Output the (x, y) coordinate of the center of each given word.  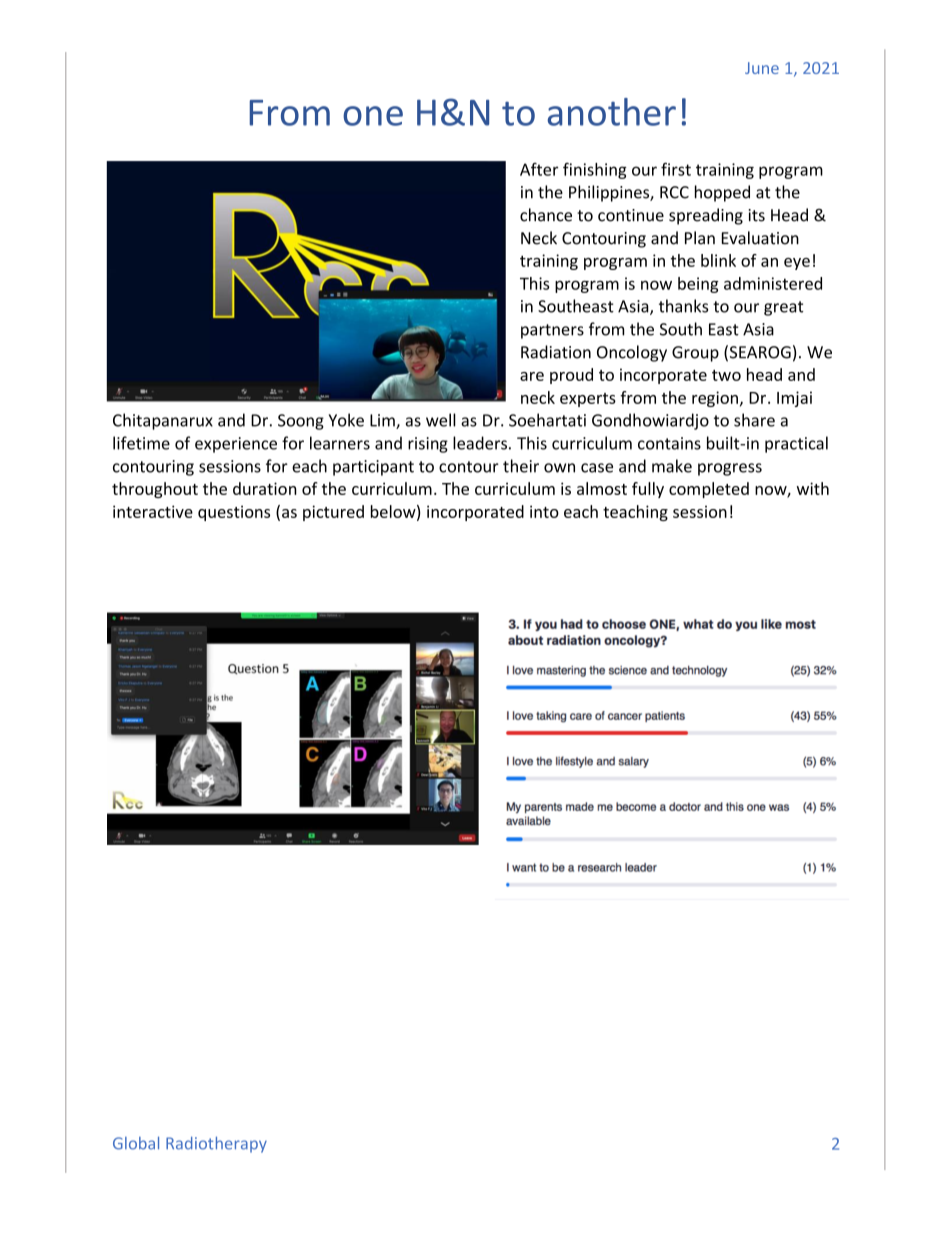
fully (648, 490)
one (373, 116)
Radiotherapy (216, 1144)
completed (709, 490)
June (762, 68)
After (539, 169)
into (544, 511)
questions (234, 513)
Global (136, 1143)
